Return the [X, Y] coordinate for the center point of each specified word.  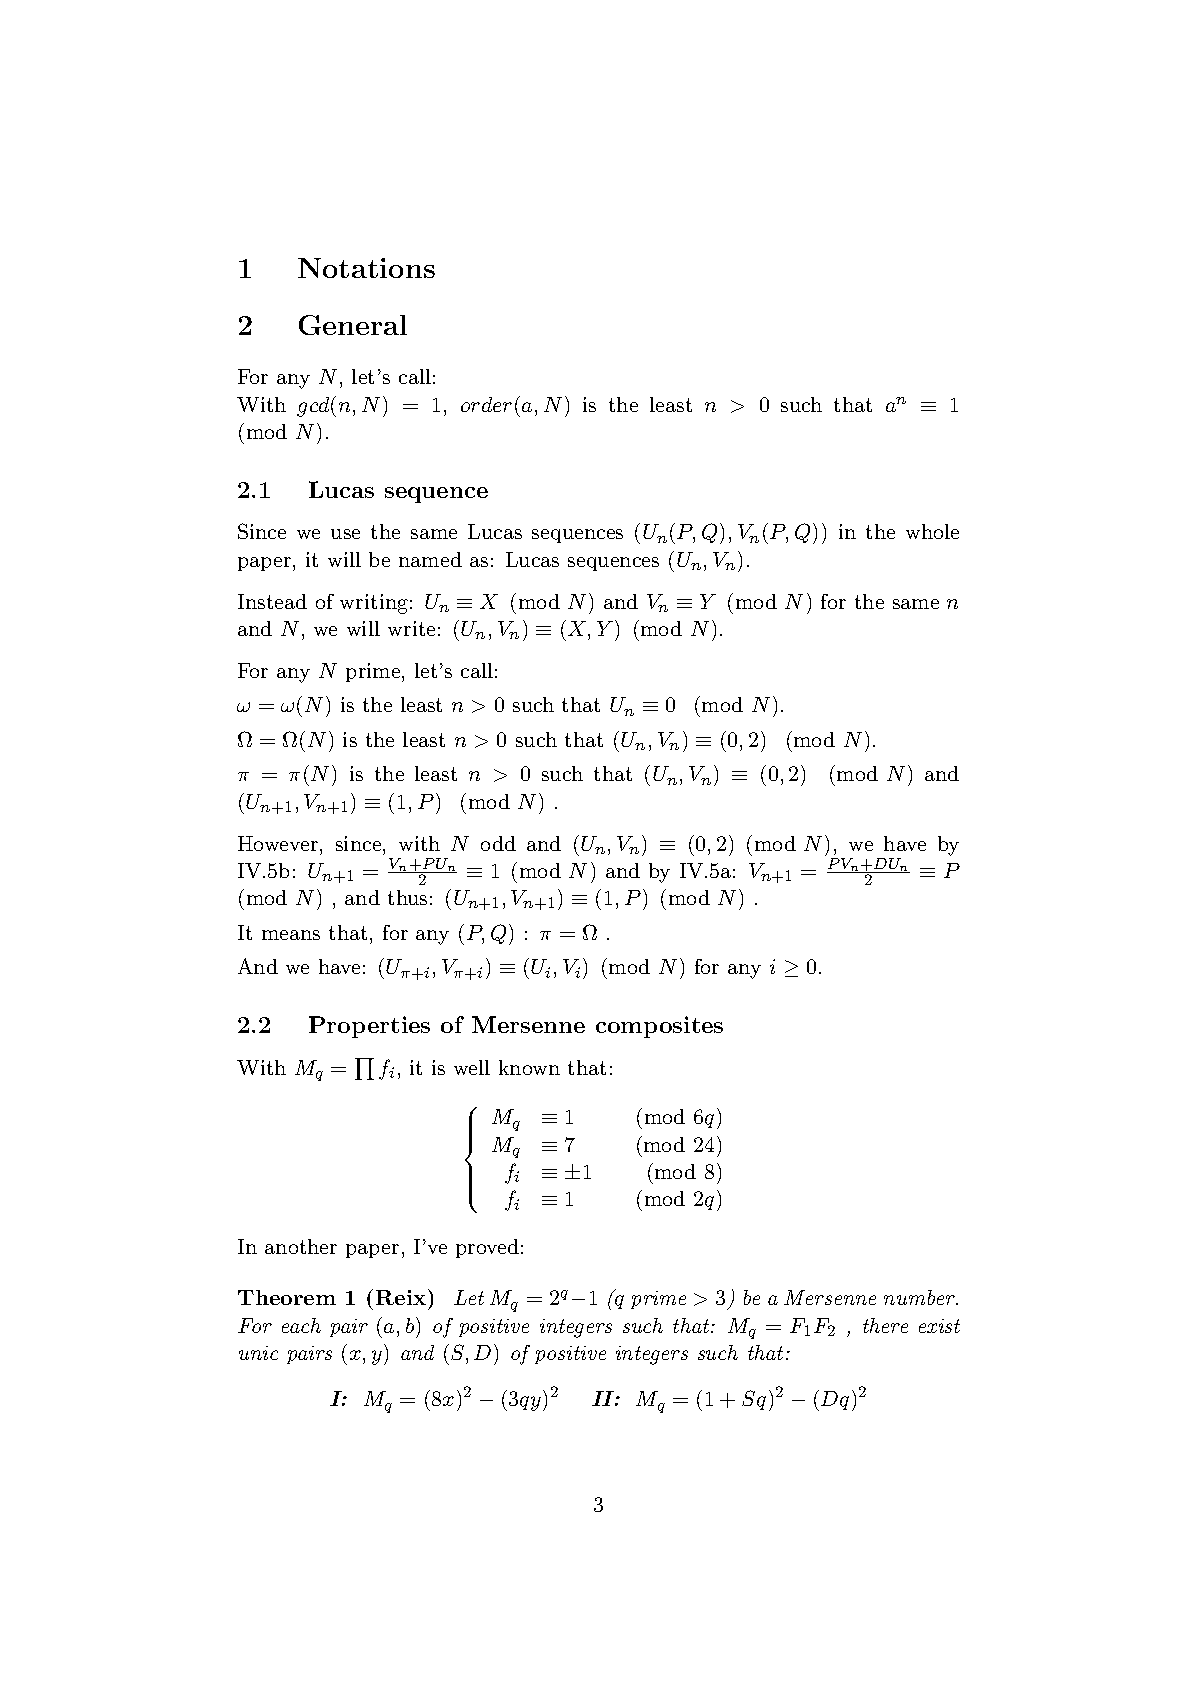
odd [498, 843]
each [301, 1325]
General [353, 325]
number [920, 1297]
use [345, 534]
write [411, 628]
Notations [366, 268]
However [279, 843]
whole [932, 531]
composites [659, 1027]
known [529, 1067]
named [430, 559]
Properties [369, 1027]
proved [487, 1248]
